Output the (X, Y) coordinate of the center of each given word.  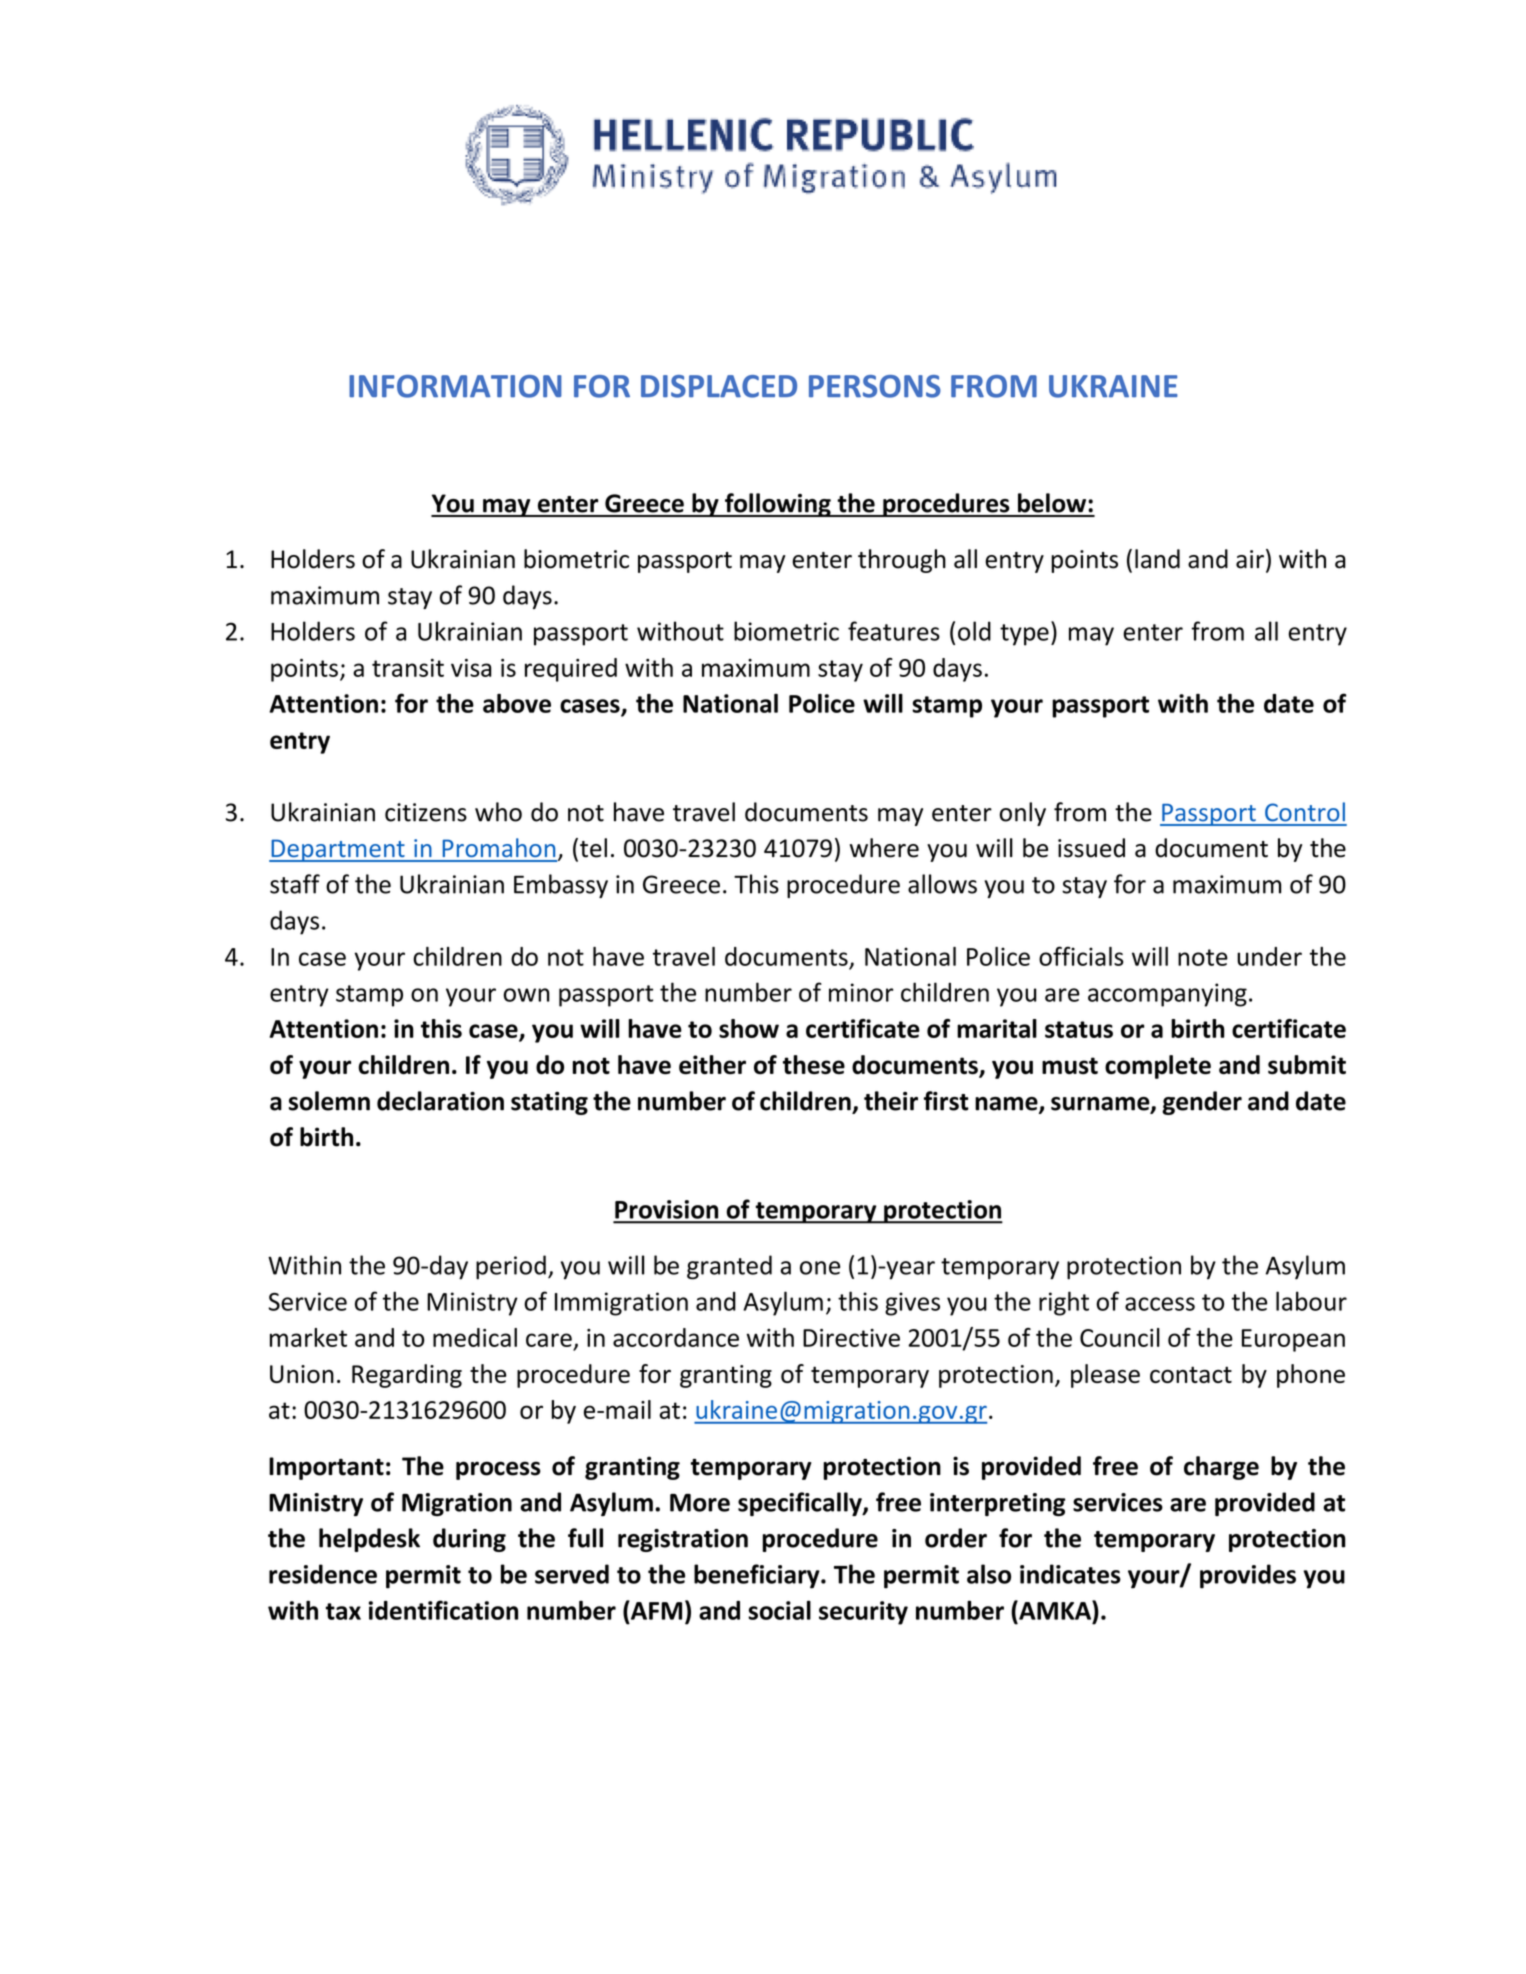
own (526, 995)
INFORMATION (455, 386)
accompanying (1167, 995)
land (1157, 559)
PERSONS (875, 386)
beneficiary (758, 1576)
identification (443, 1610)
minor (861, 992)
